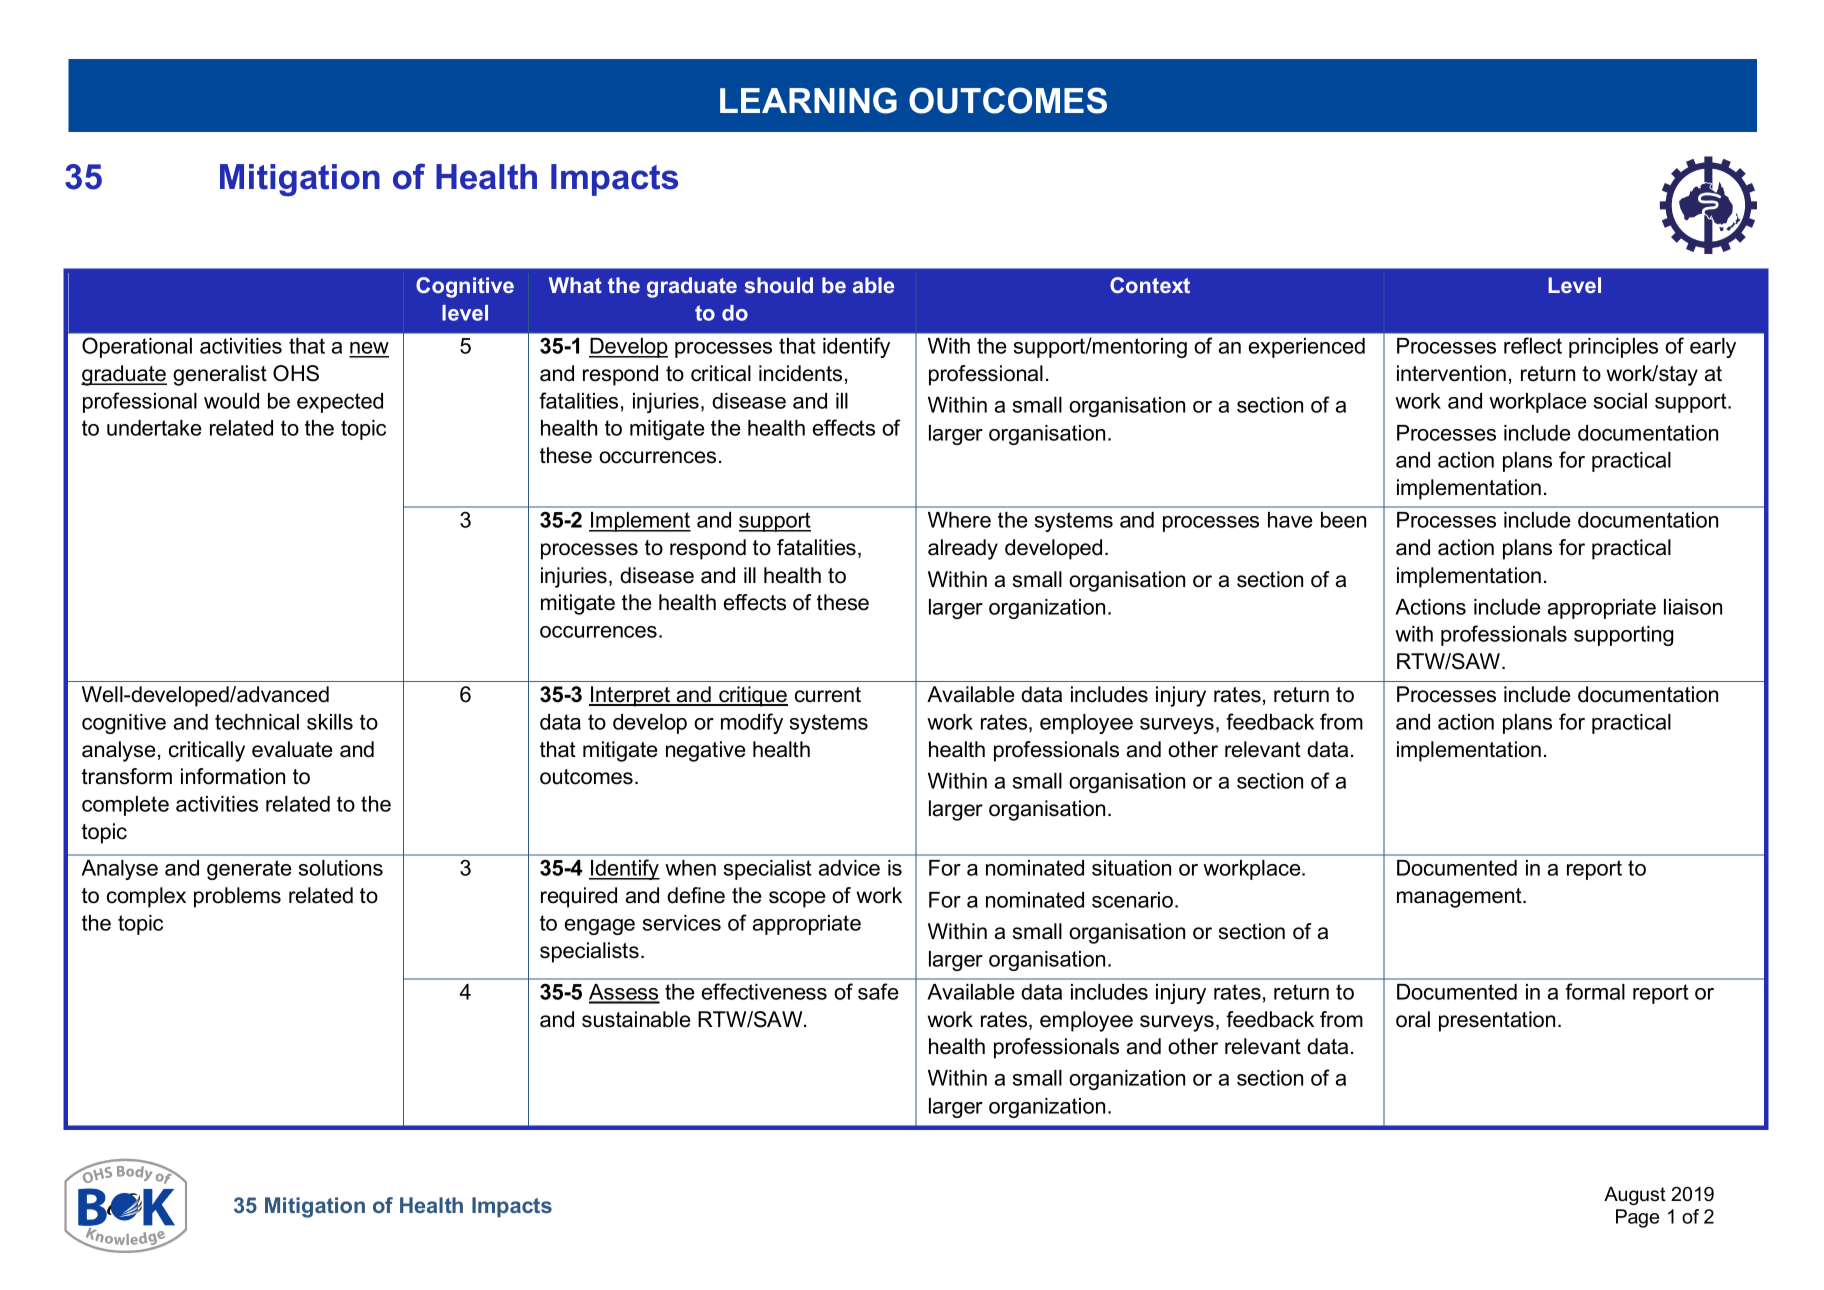 This screenshot has width=1824, height=1290. What do you see at coordinates (575, 285) in the screenshot?
I see `What` at bounding box center [575, 285].
